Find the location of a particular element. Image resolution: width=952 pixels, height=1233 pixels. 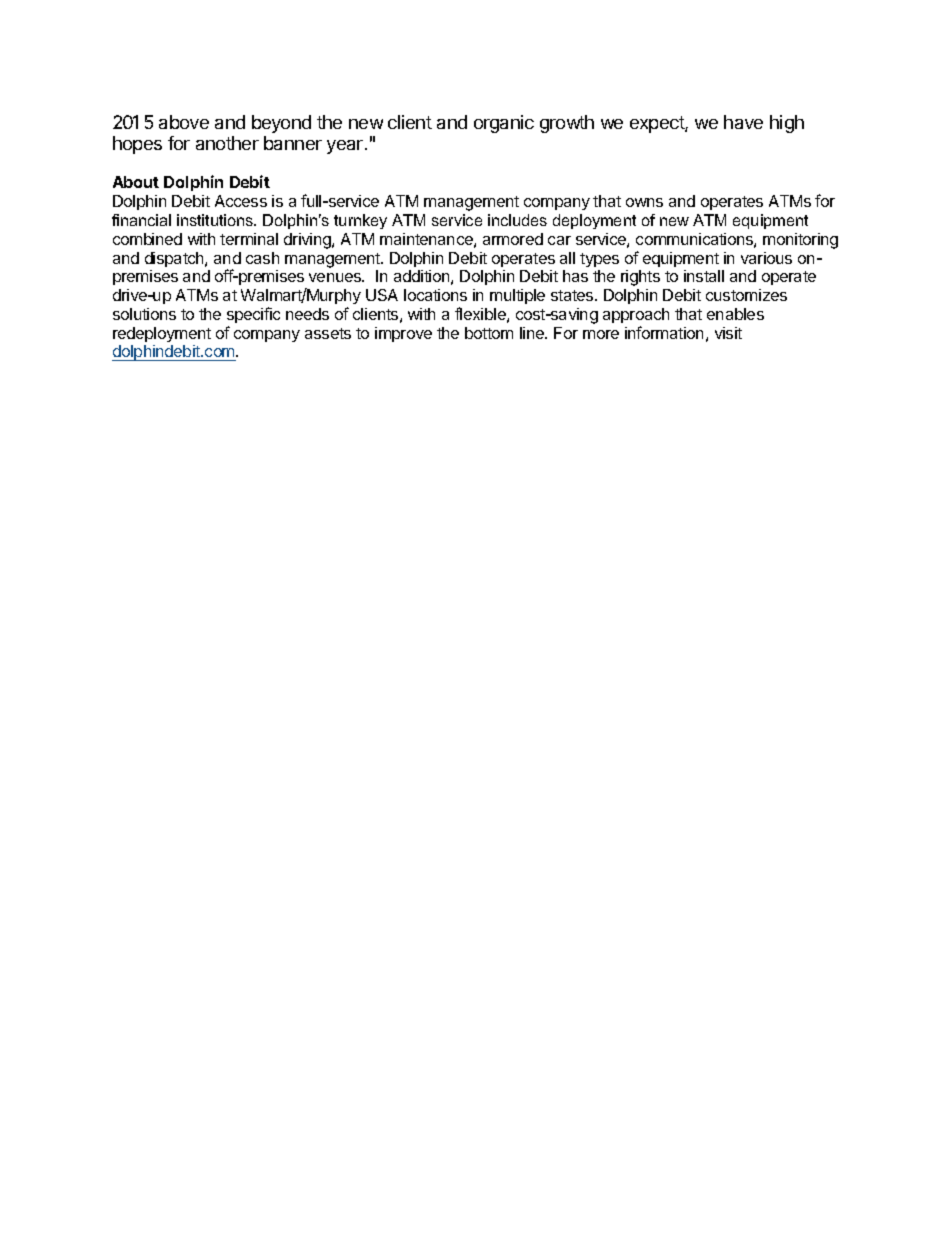

above is located at coordinates (184, 122).
